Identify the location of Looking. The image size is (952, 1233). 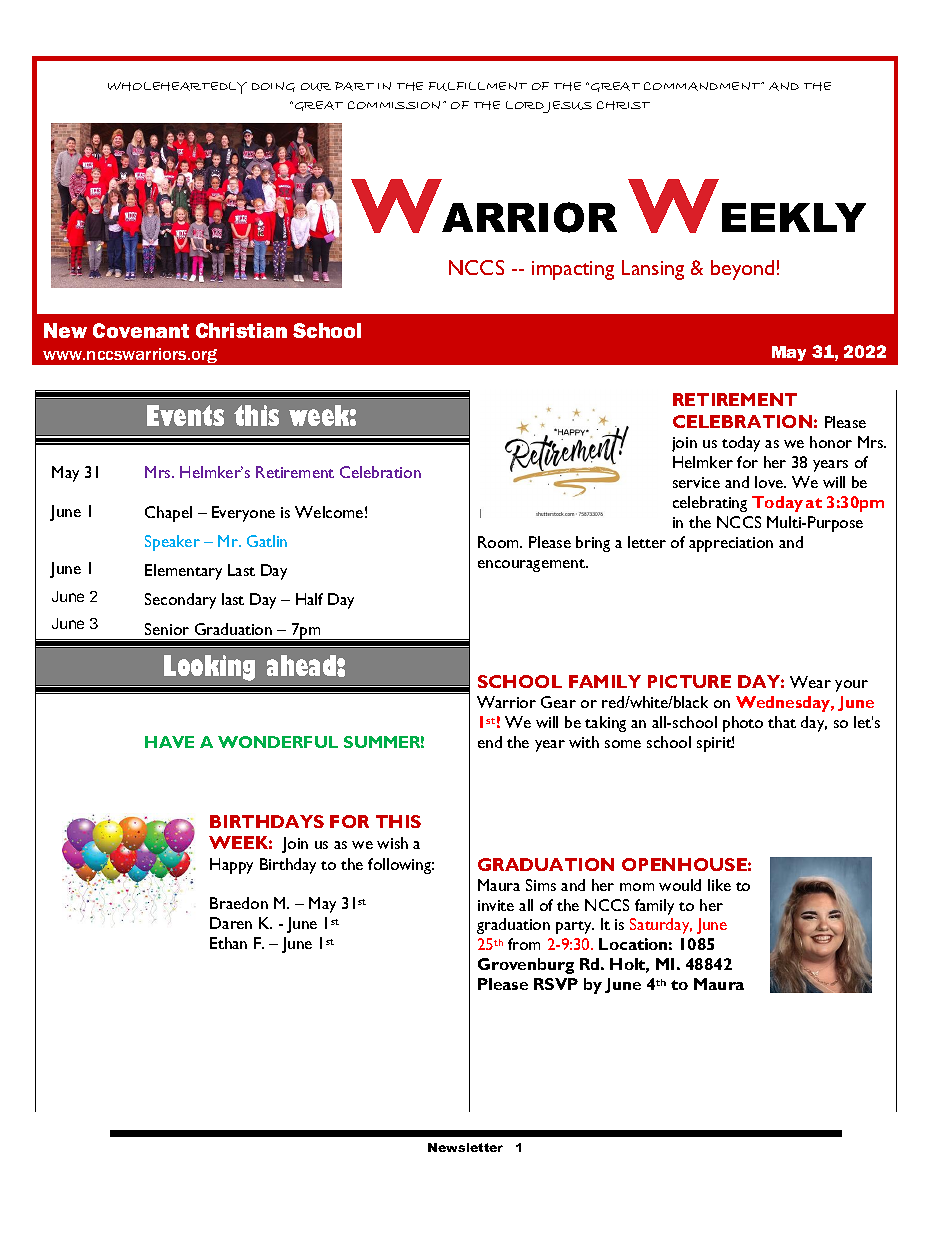
(209, 668).
